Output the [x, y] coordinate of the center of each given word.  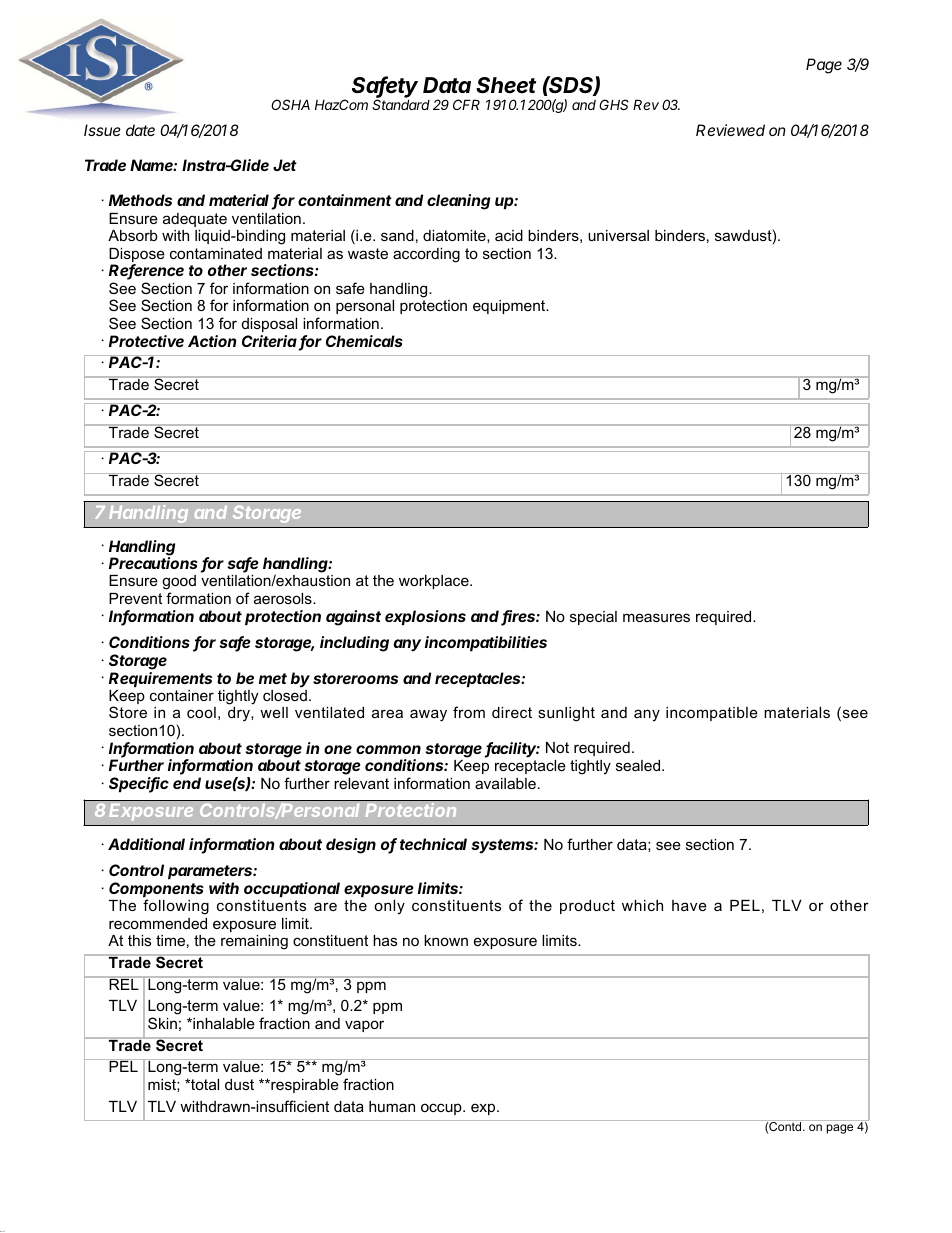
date [140, 130]
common [388, 749]
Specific [139, 785]
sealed [639, 765]
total [204, 1084]
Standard [401, 104]
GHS [614, 104]
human [392, 1106]
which [642, 905]
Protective [146, 341]
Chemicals [364, 341]
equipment [510, 307]
